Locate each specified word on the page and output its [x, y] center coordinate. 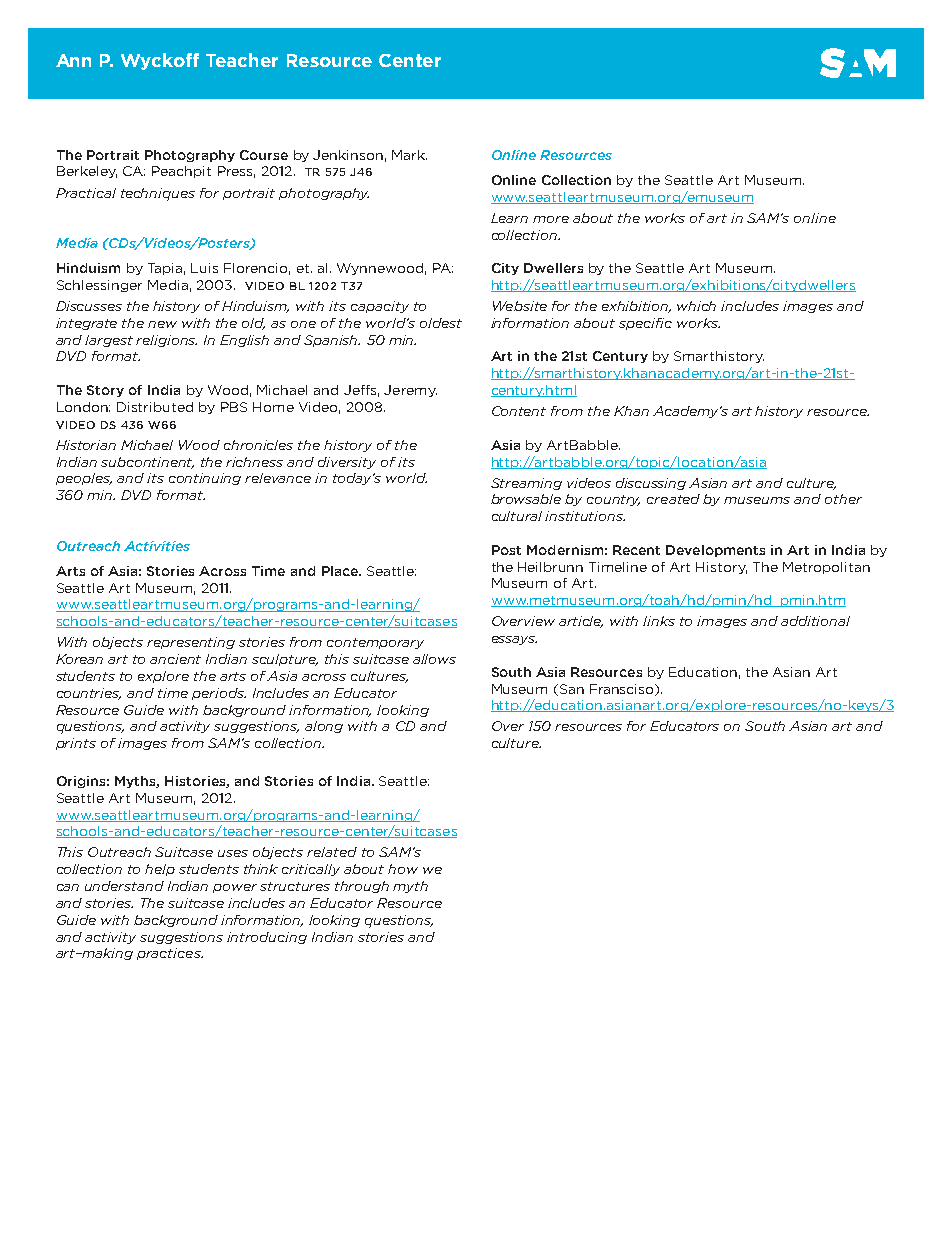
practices [170, 954]
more [551, 219]
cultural [517, 516]
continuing [205, 479]
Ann [73, 60]
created [673, 499]
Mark [409, 155]
